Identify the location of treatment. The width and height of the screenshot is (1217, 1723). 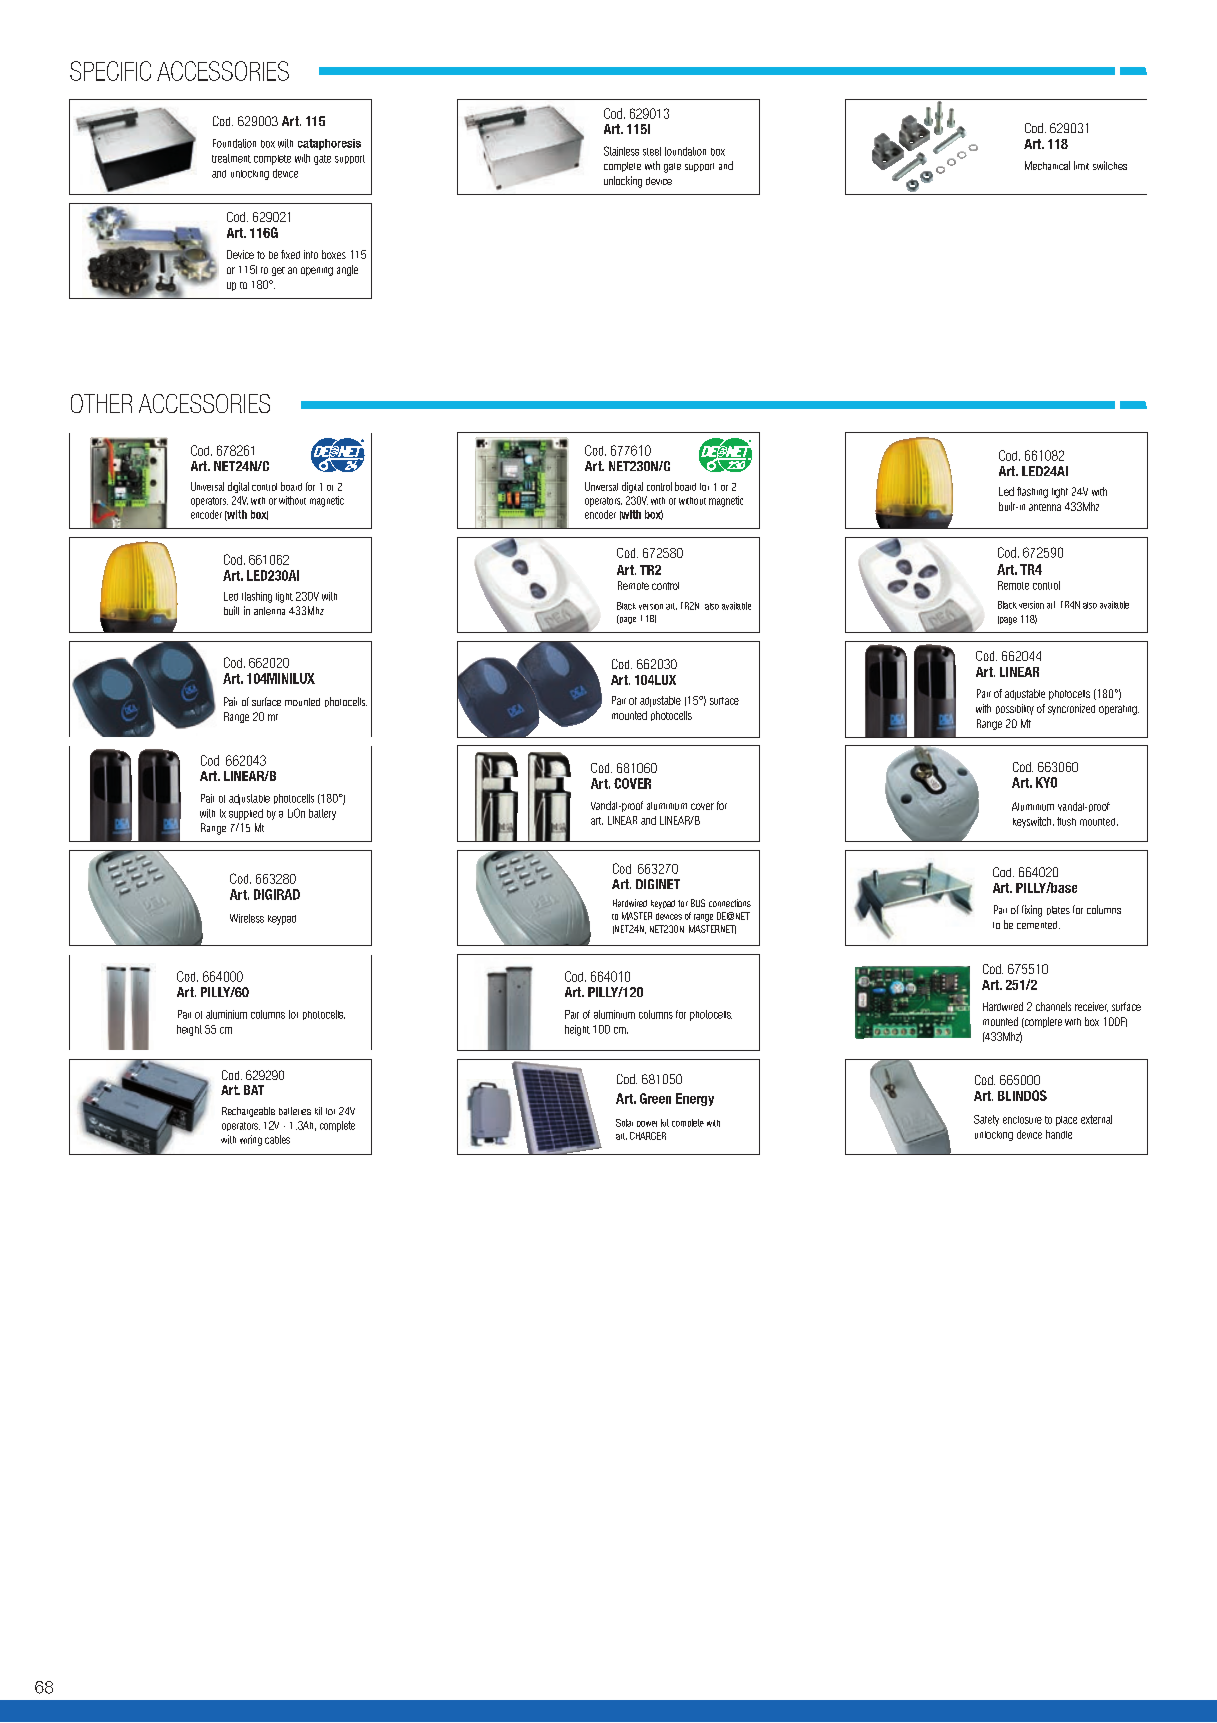
(231, 158).
